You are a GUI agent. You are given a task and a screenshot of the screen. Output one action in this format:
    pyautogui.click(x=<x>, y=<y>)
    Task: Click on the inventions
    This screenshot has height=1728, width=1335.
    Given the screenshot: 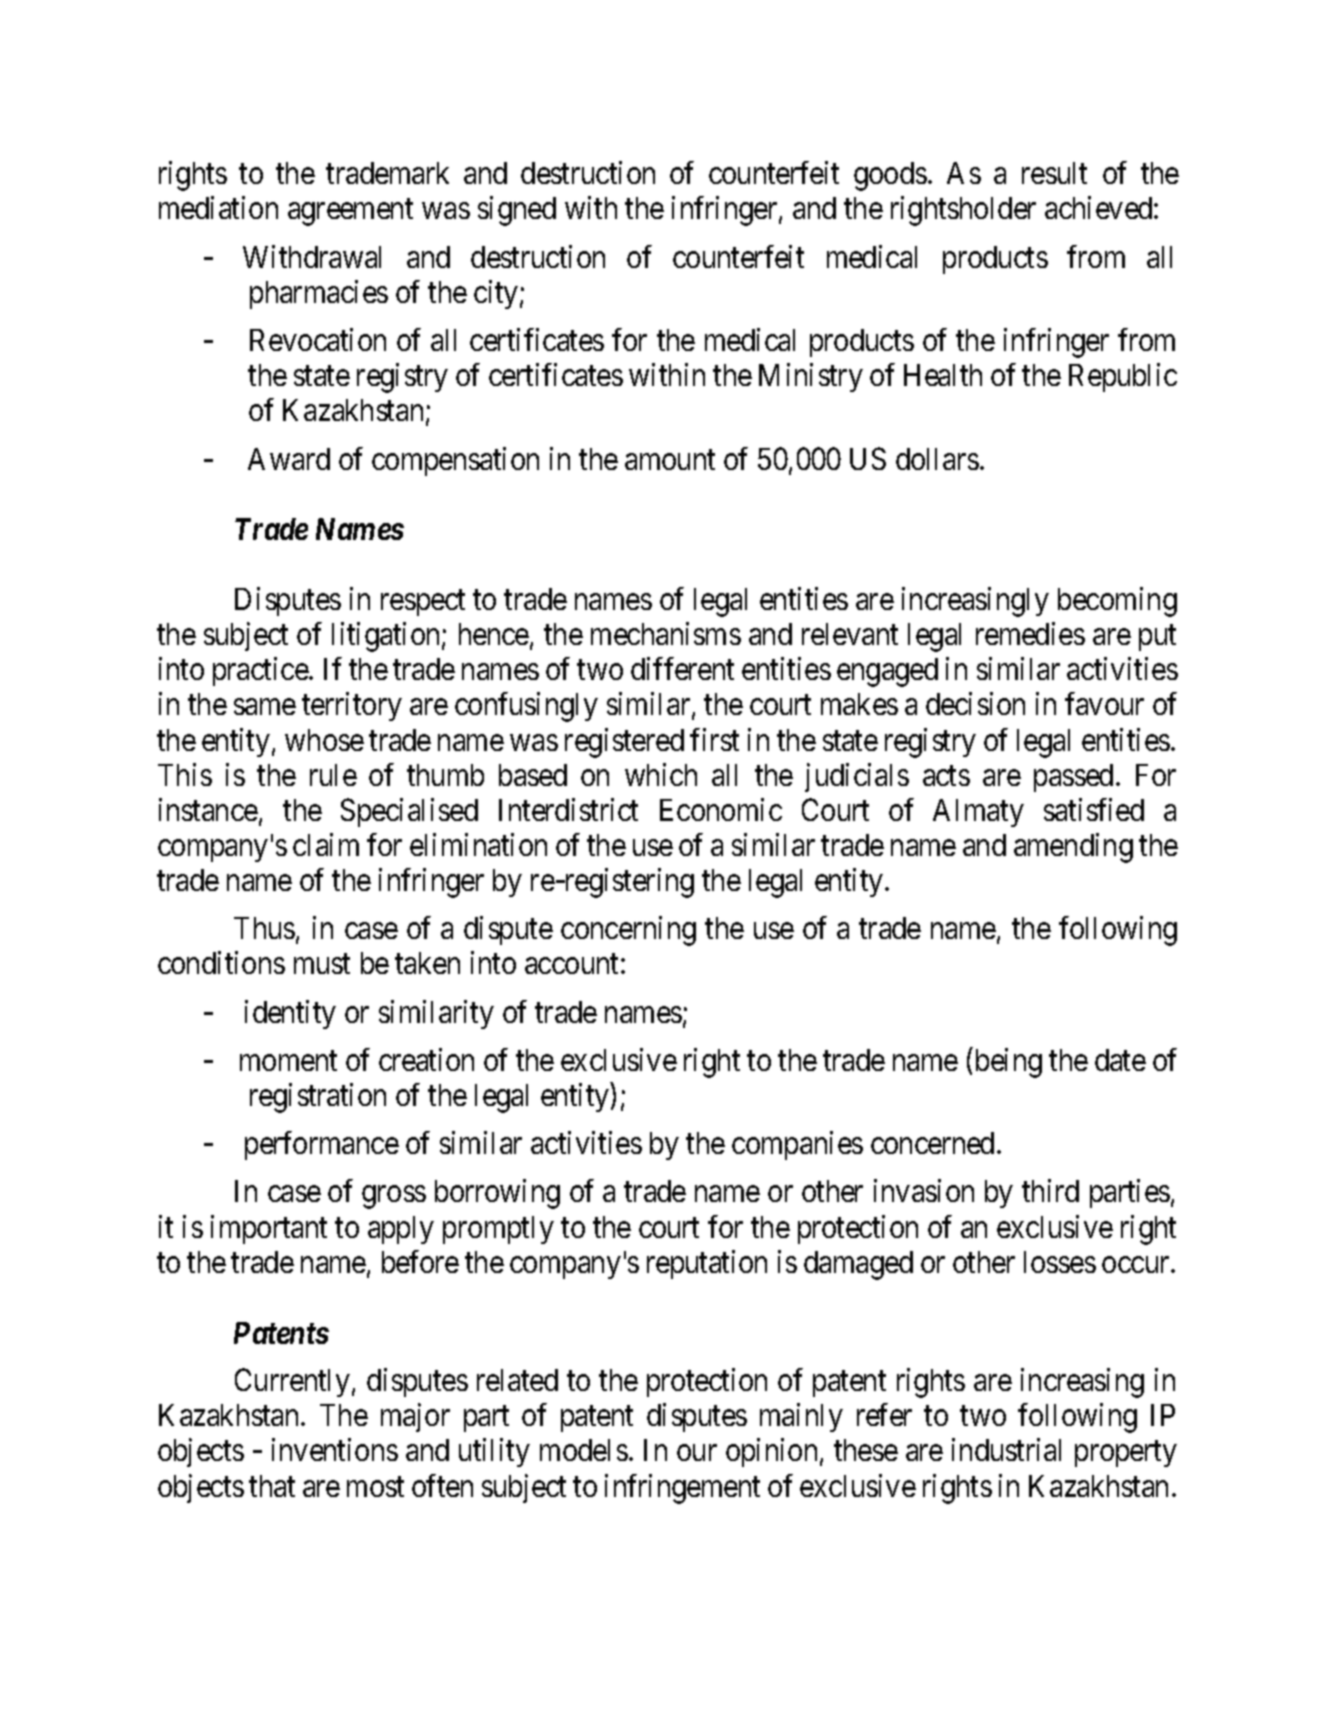 What is the action you would take?
    pyautogui.click(x=335, y=1450)
